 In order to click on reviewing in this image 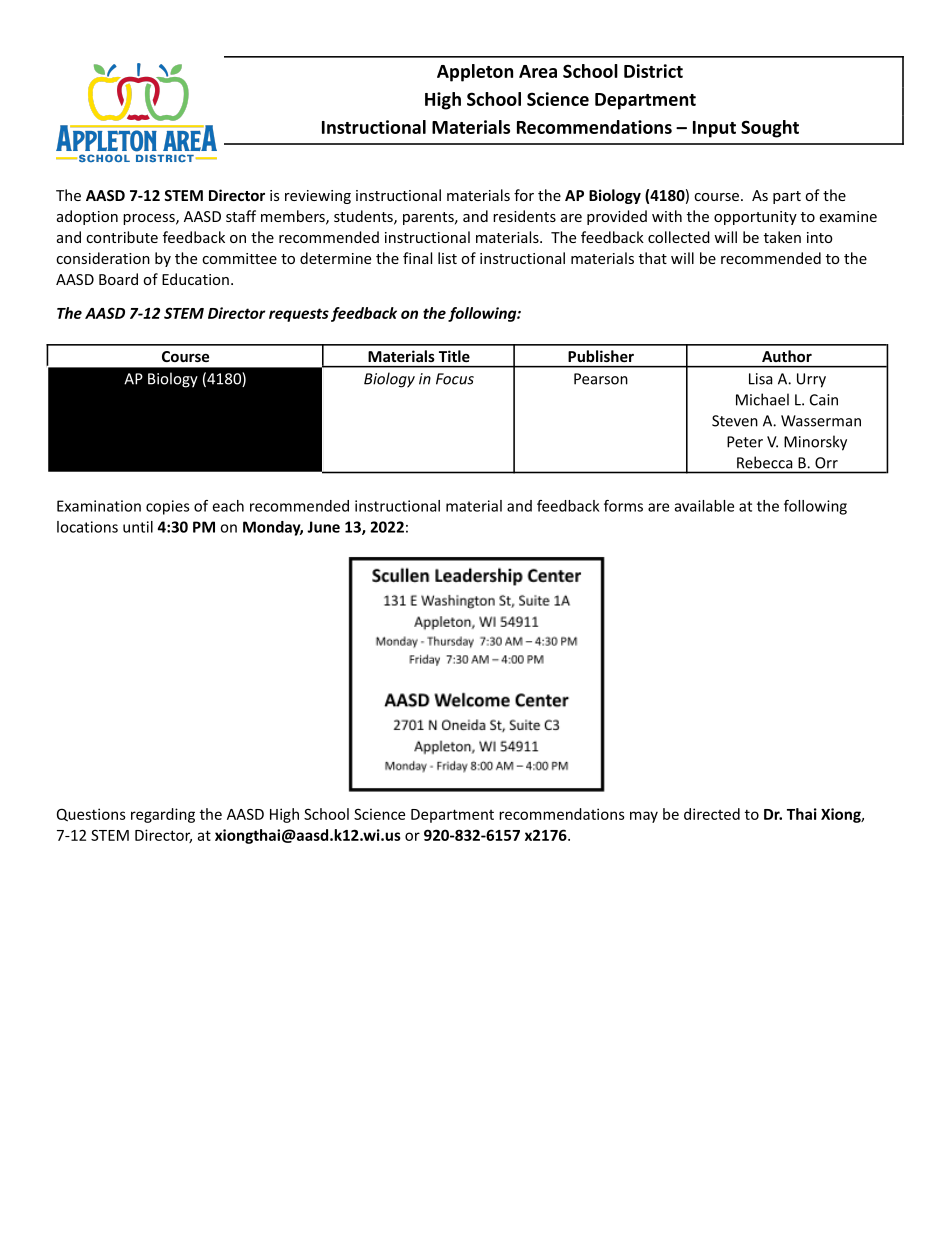, I will do `click(318, 197)`.
